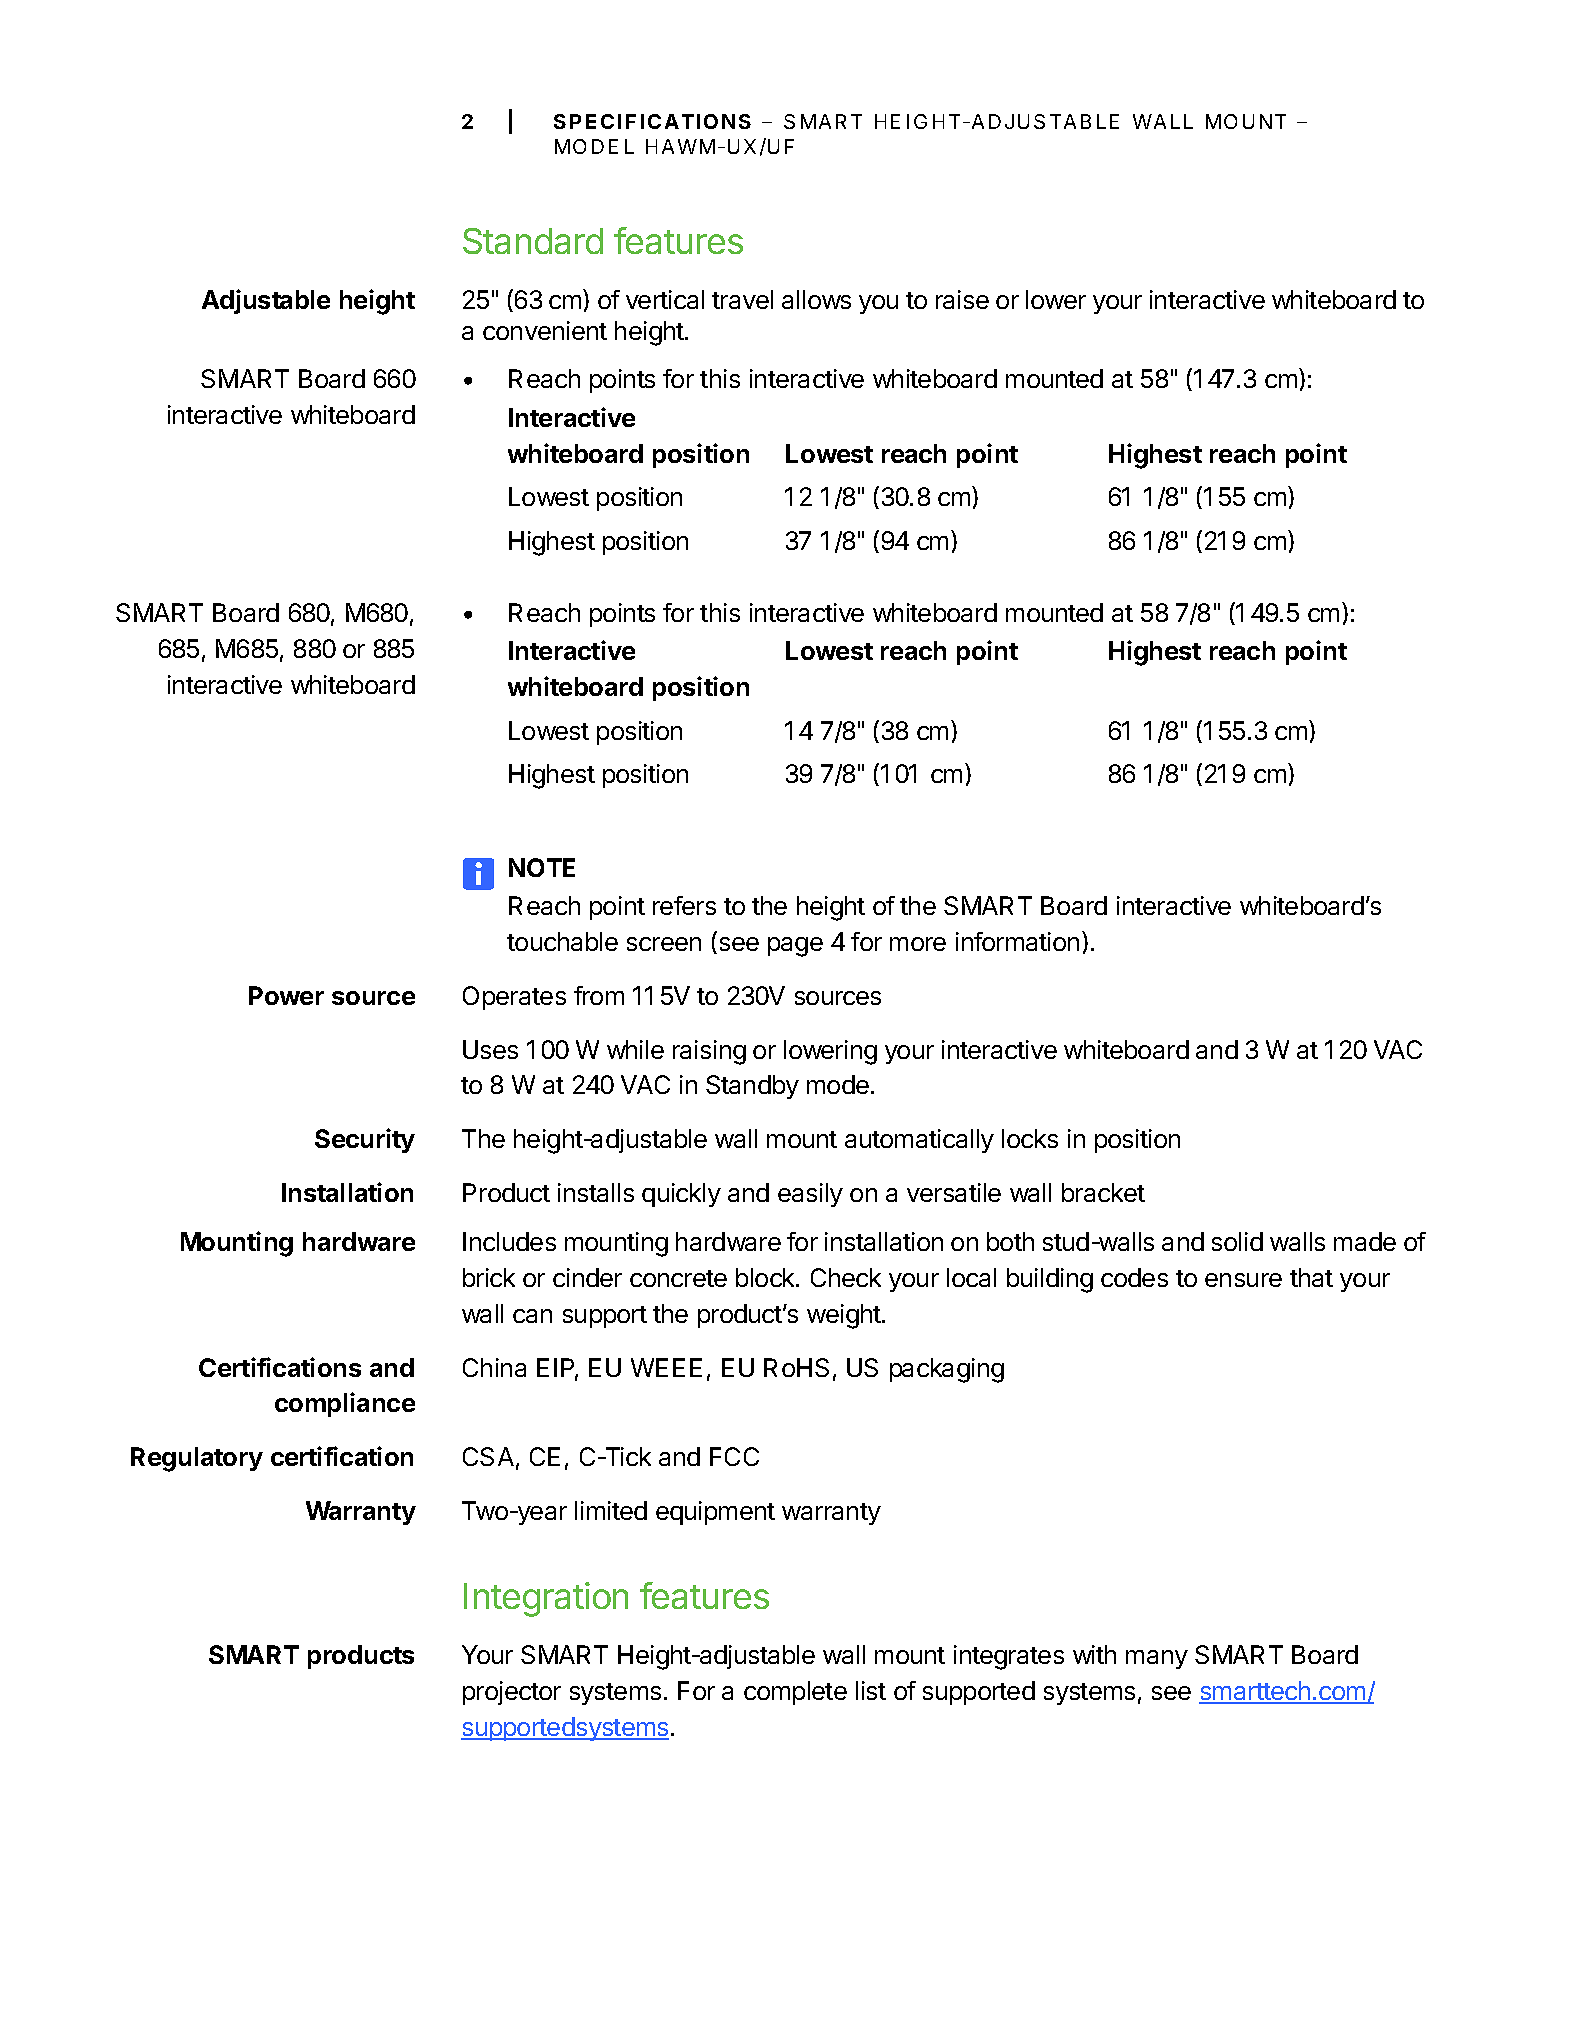  What do you see at coordinates (816, 299) in the screenshot?
I see `allows` at bounding box center [816, 299].
